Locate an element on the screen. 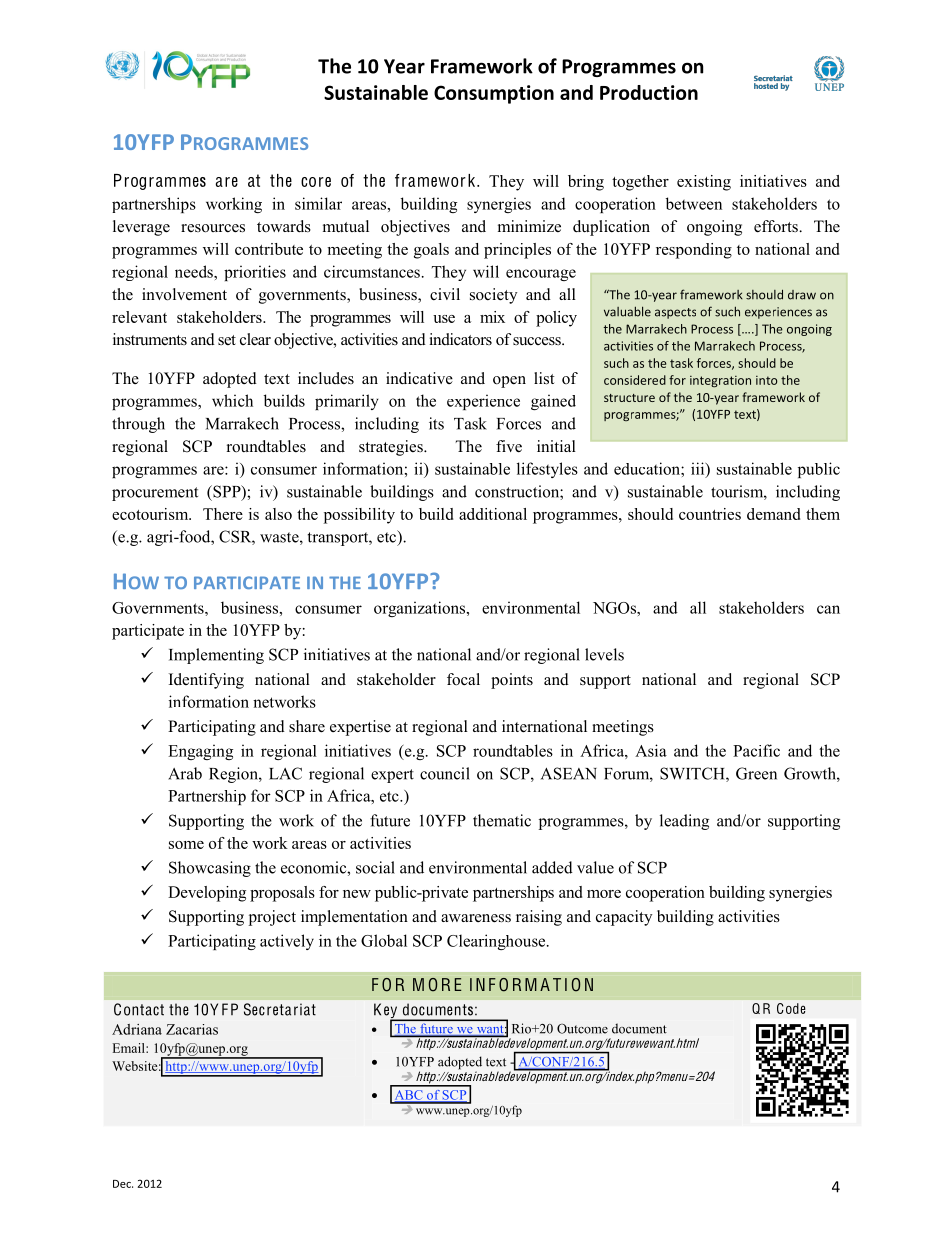 This screenshot has width=952, height=1233. Identifying is located at coordinates (206, 681).
